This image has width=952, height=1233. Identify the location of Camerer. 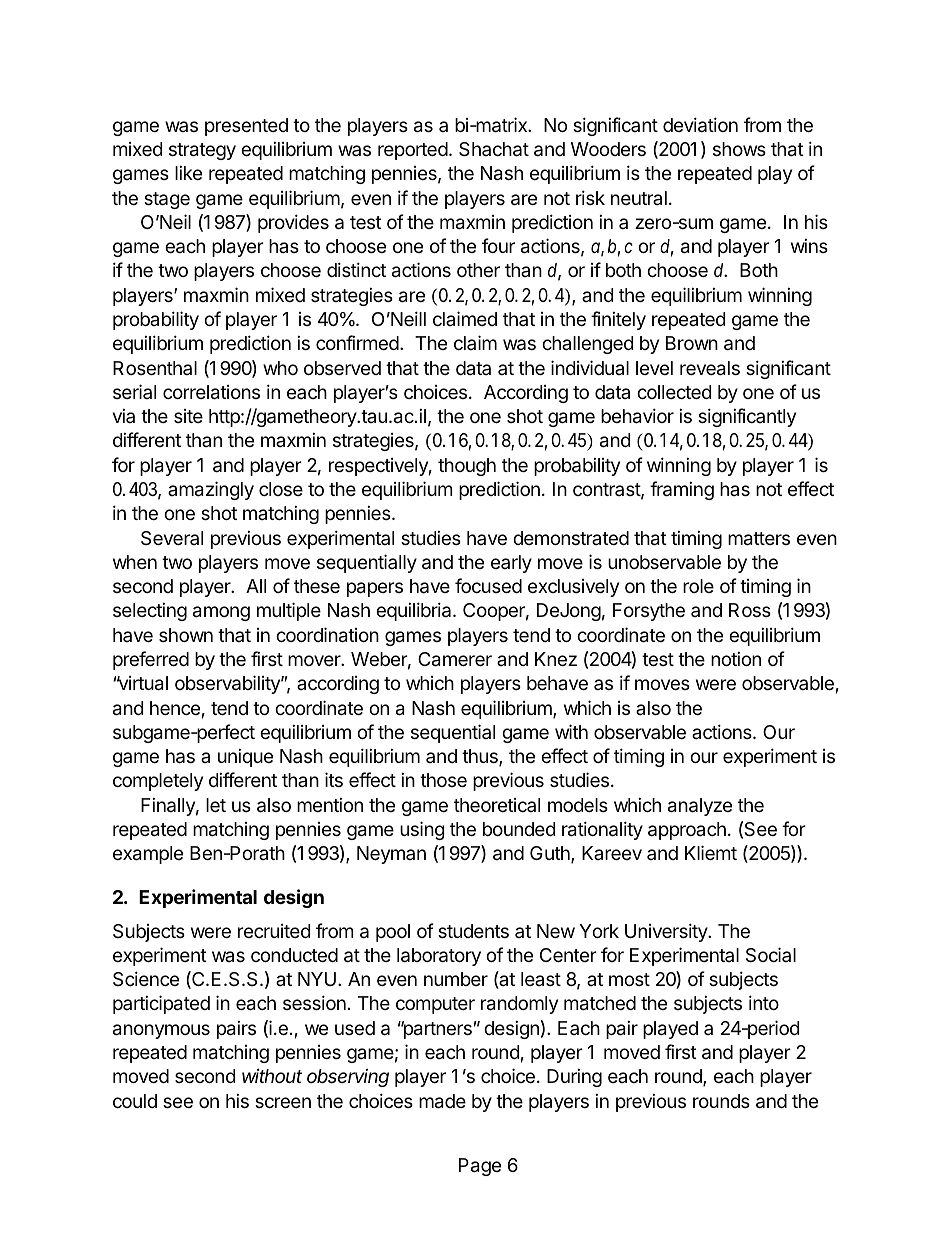
(455, 659).
